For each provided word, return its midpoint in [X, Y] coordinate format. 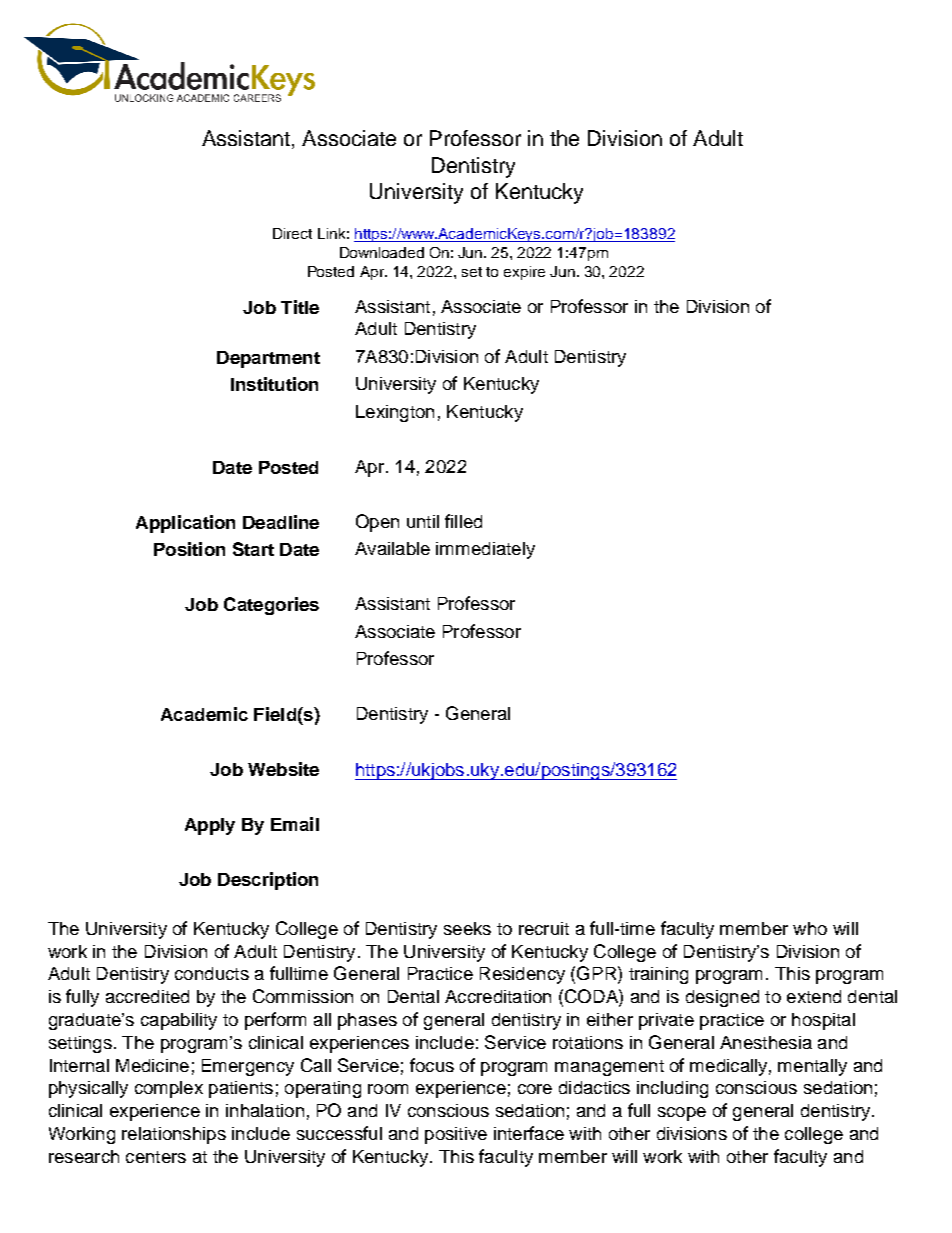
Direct [292, 233]
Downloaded [382, 252]
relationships [174, 1135]
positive [456, 1135]
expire [524, 273]
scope [682, 1114]
